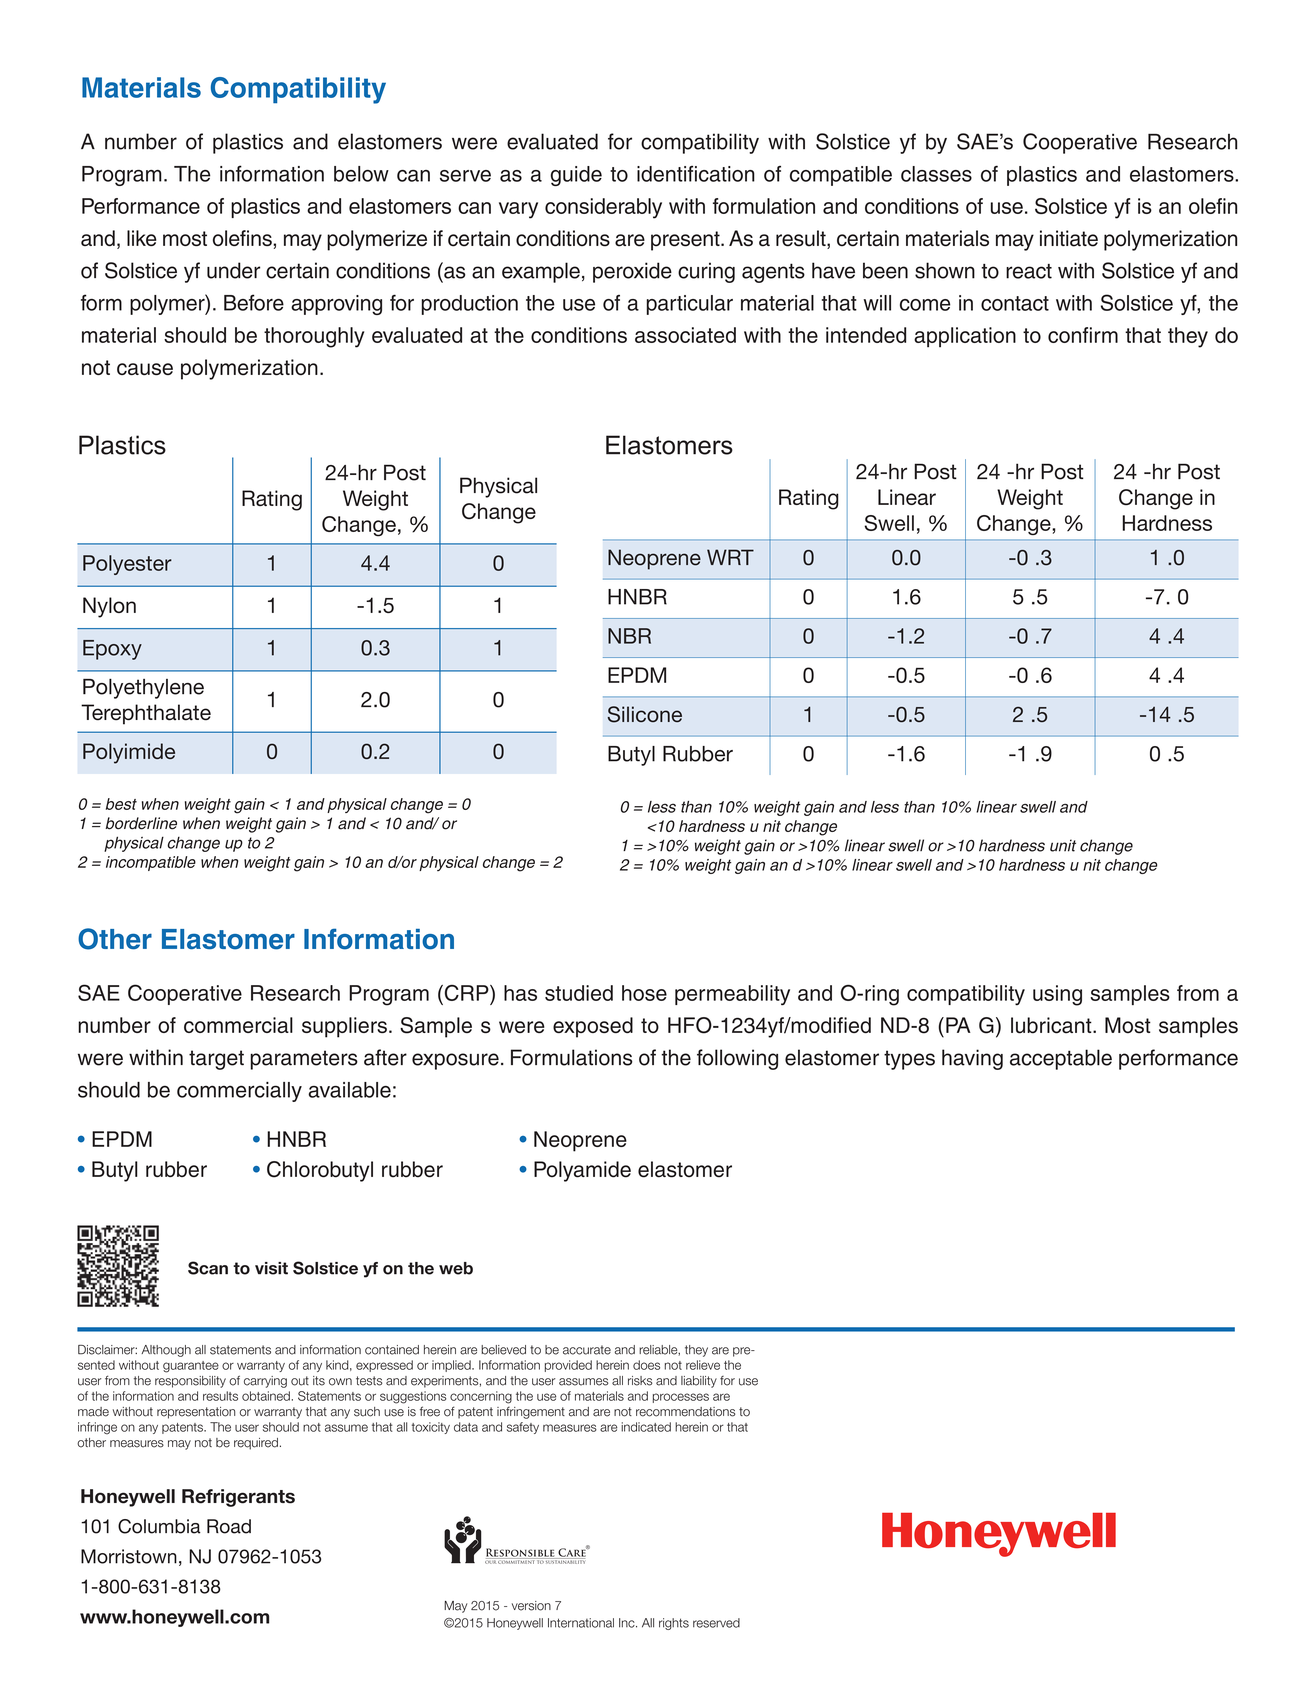 The image size is (1316, 1703). I want to click on Silicone, so click(645, 714).
